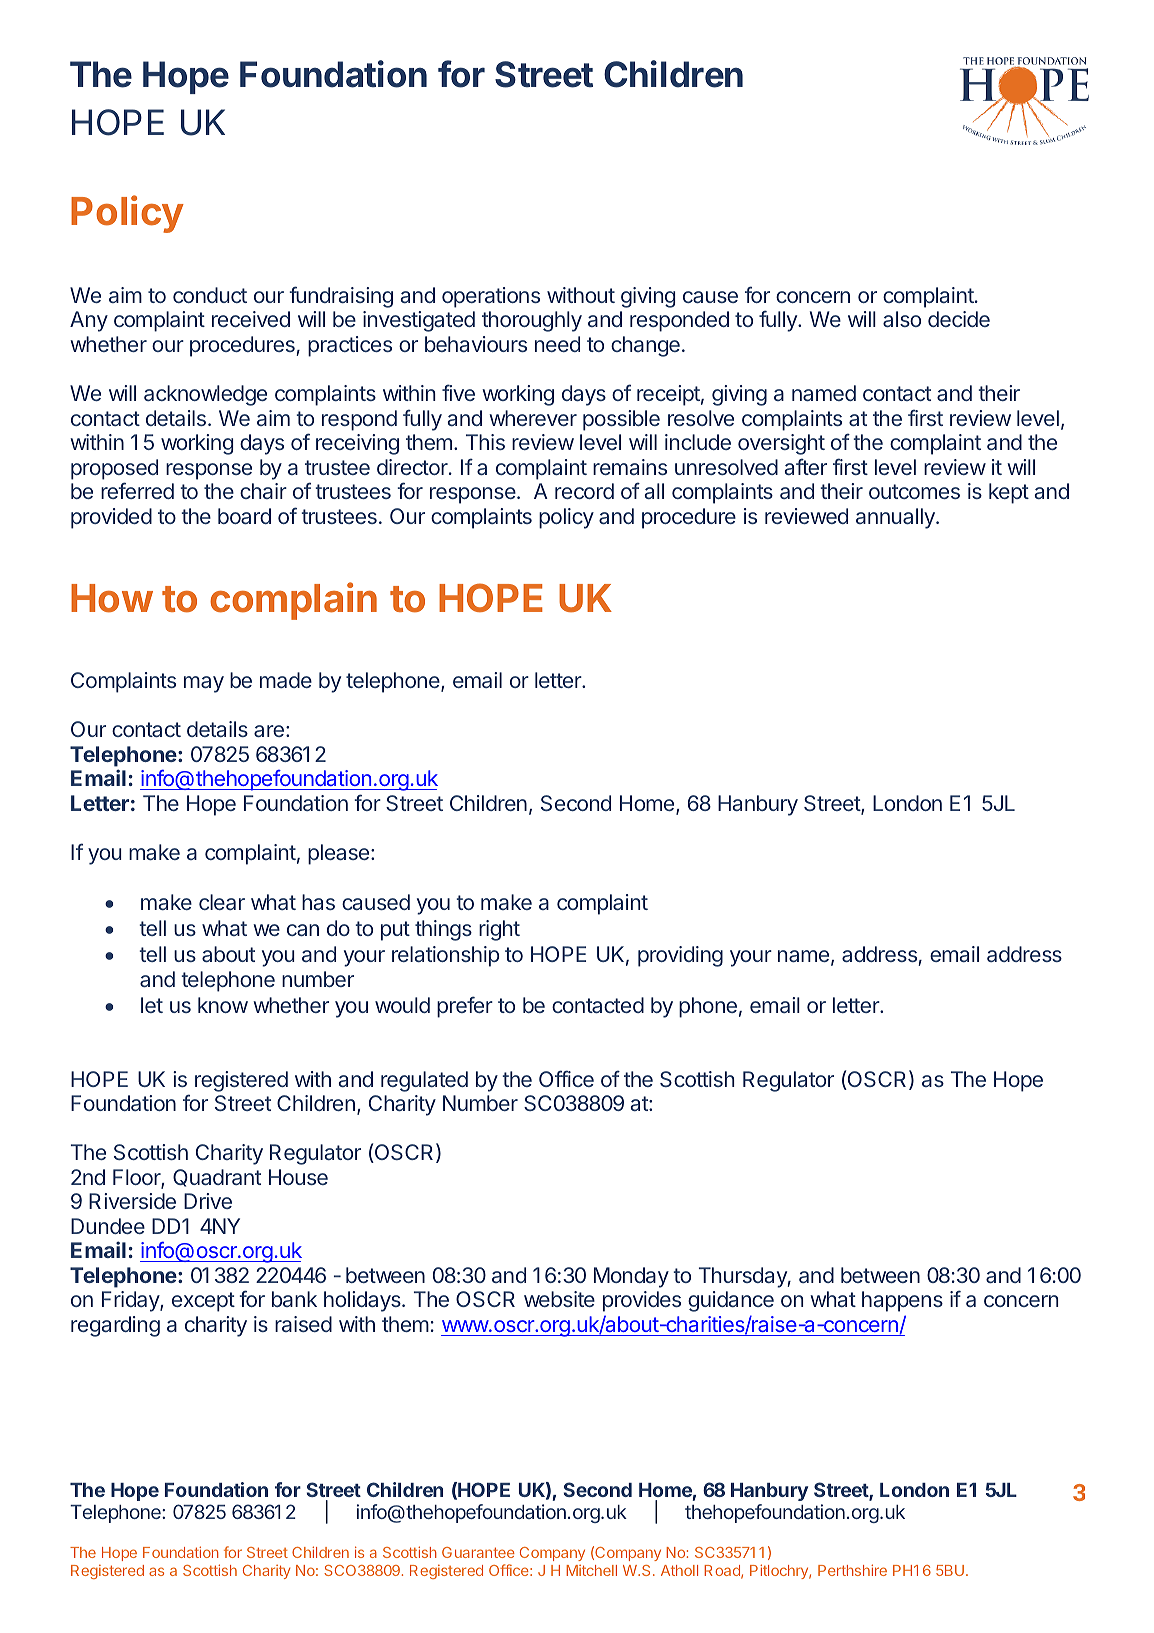  What do you see at coordinates (499, 930) in the image?
I see `right` at bounding box center [499, 930].
